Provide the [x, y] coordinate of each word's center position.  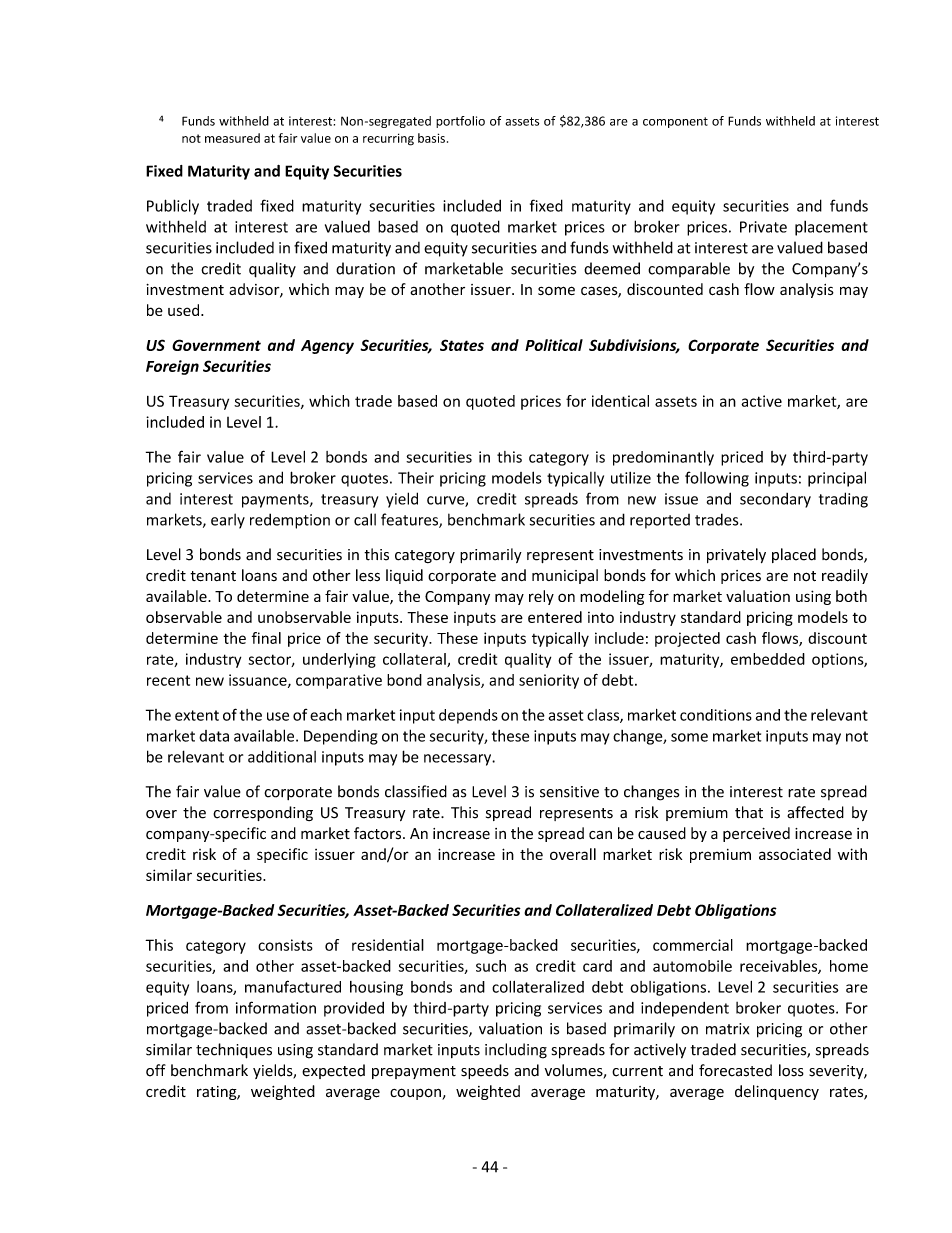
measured [232, 138]
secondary [775, 500]
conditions [716, 715]
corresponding [263, 813]
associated [795, 854]
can [600, 835]
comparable [689, 269]
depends [468, 716]
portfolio [460, 122]
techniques [234, 1051]
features [410, 520]
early [228, 521]
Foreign [172, 367]
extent [197, 715]
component [675, 122]
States [462, 345]
